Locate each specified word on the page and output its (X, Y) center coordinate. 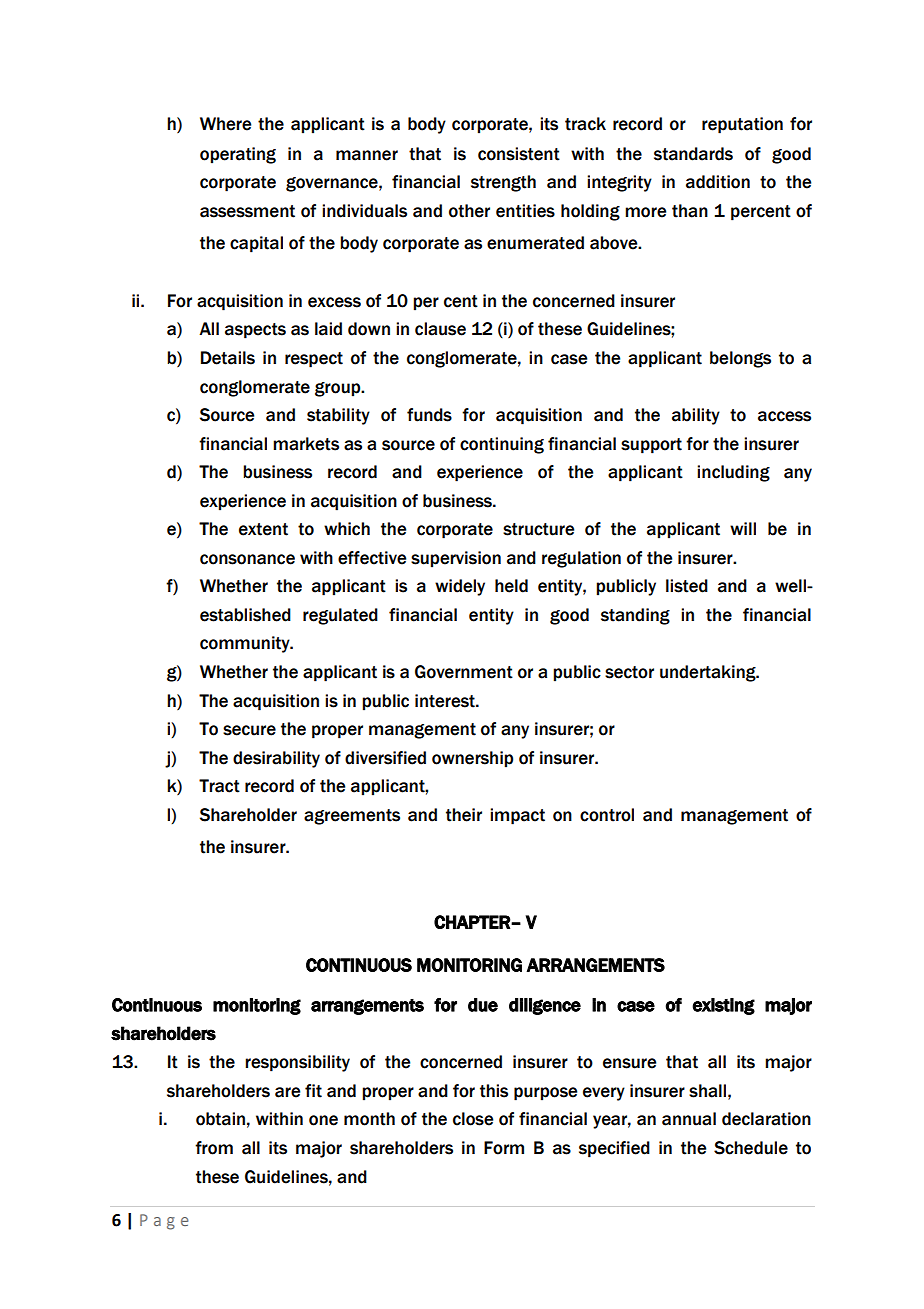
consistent (519, 154)
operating (238, 155)
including (733, 473)
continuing (502, 445)
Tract (219, 786)
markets (306, 444)
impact (517, 816)
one (323, 1120)
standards (693, 154)
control (607, 815)
